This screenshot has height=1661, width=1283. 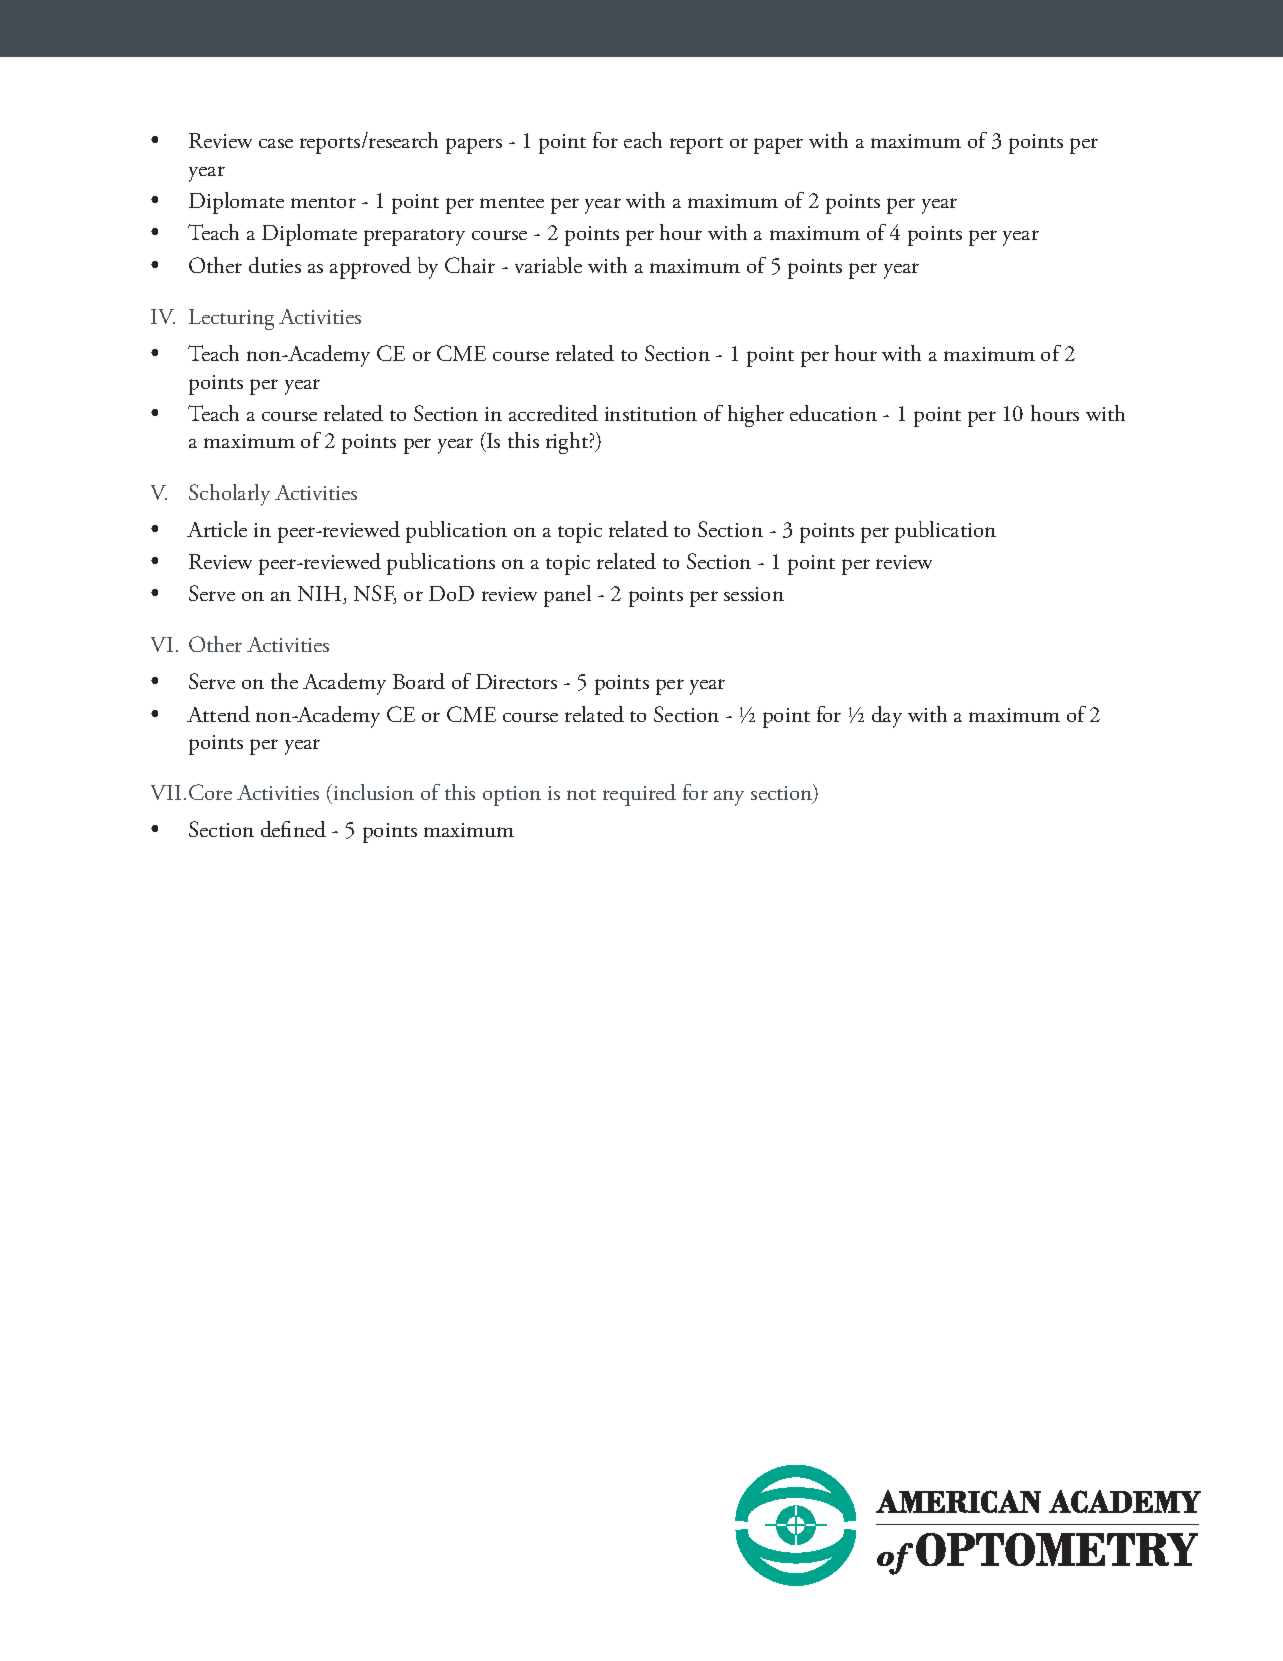 What do you see at coordinates (470, 265) in the screenshot?
I see `Chair` at bounding box center [470, 265].
